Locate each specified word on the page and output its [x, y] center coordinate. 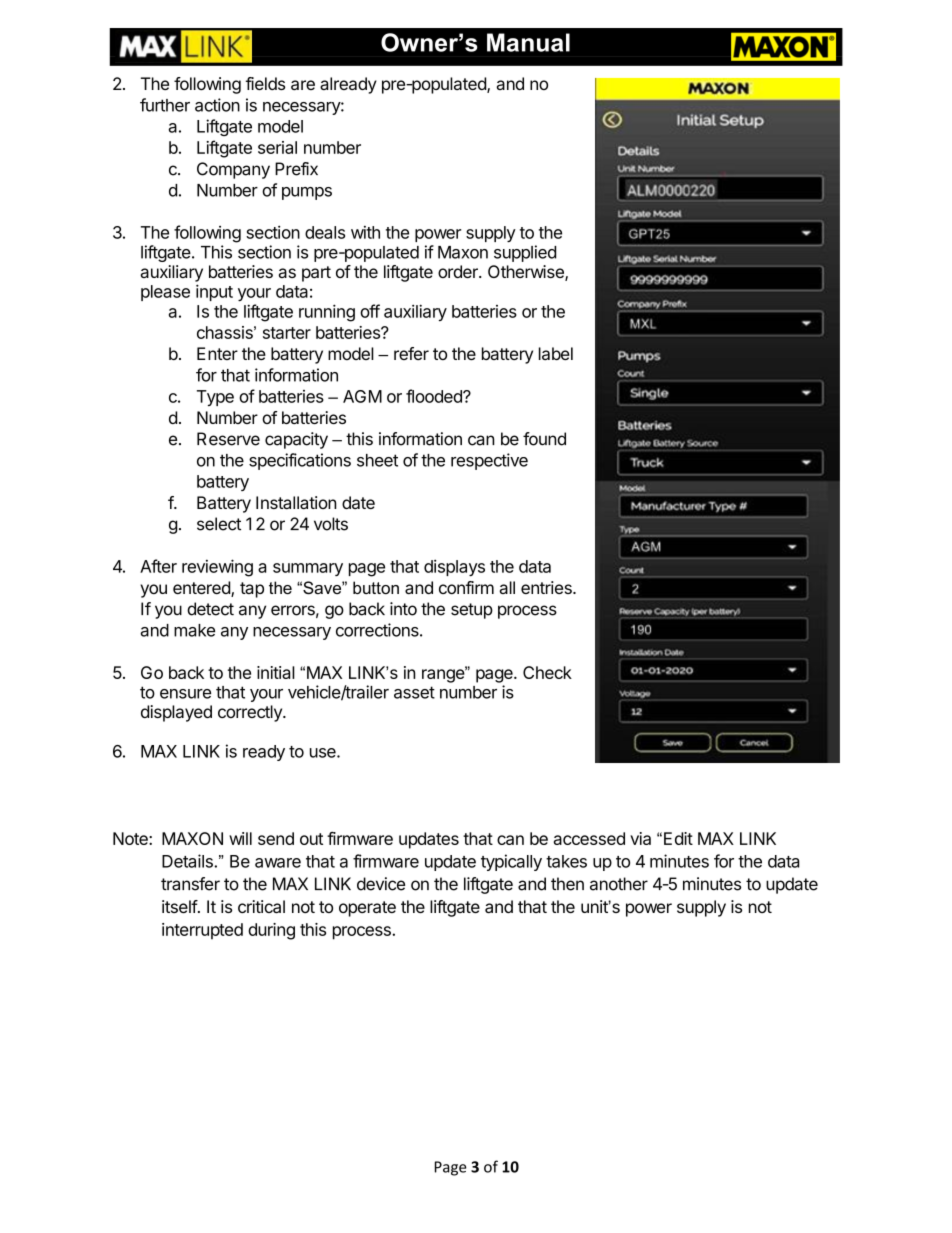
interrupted [202, 931]
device [381, 884]
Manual [528, 42]
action [217, 105]
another [619, 884]
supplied [525, 253]
